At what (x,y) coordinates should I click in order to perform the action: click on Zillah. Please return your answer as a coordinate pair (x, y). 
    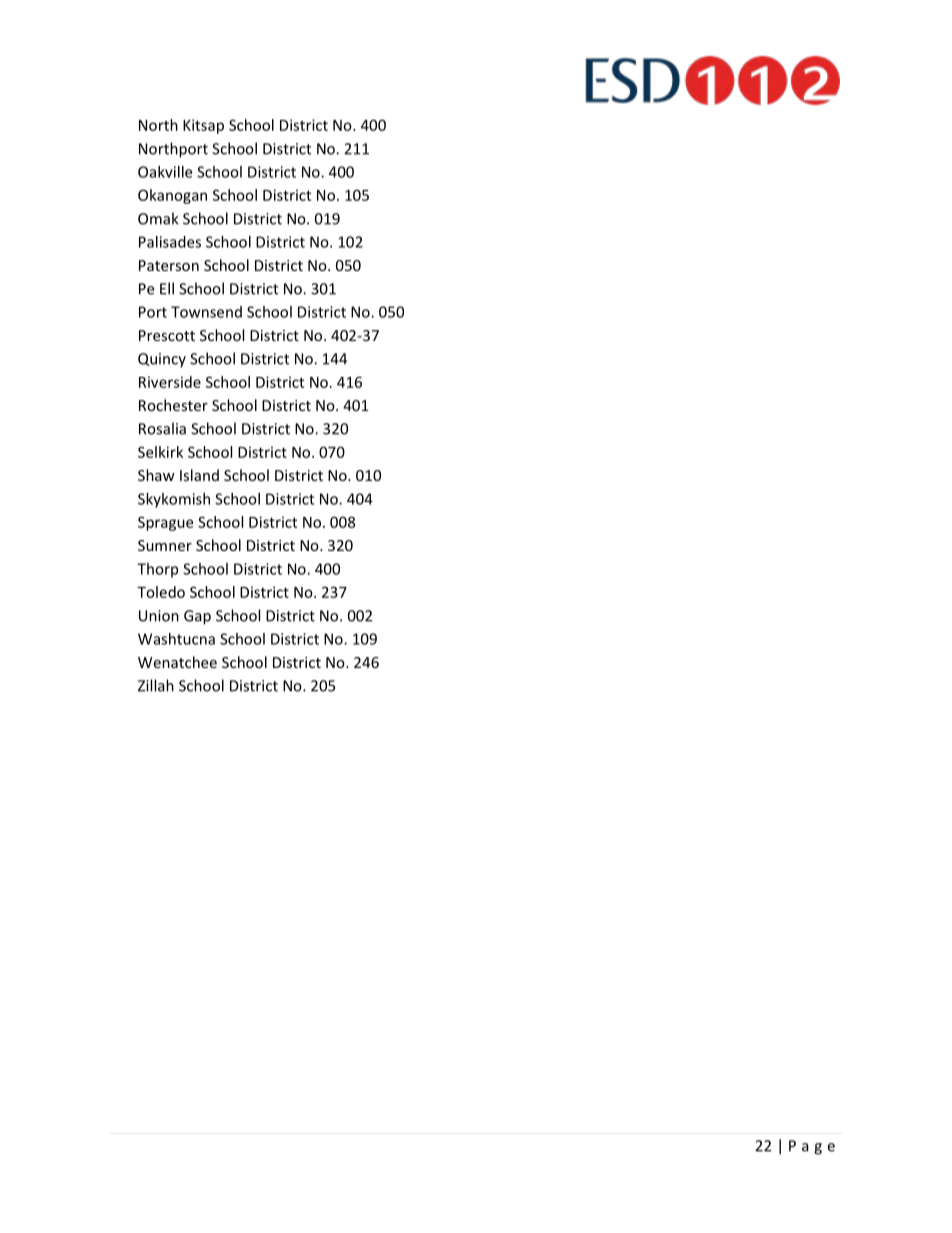
    Looking at the image, I should click on (156, 685).
